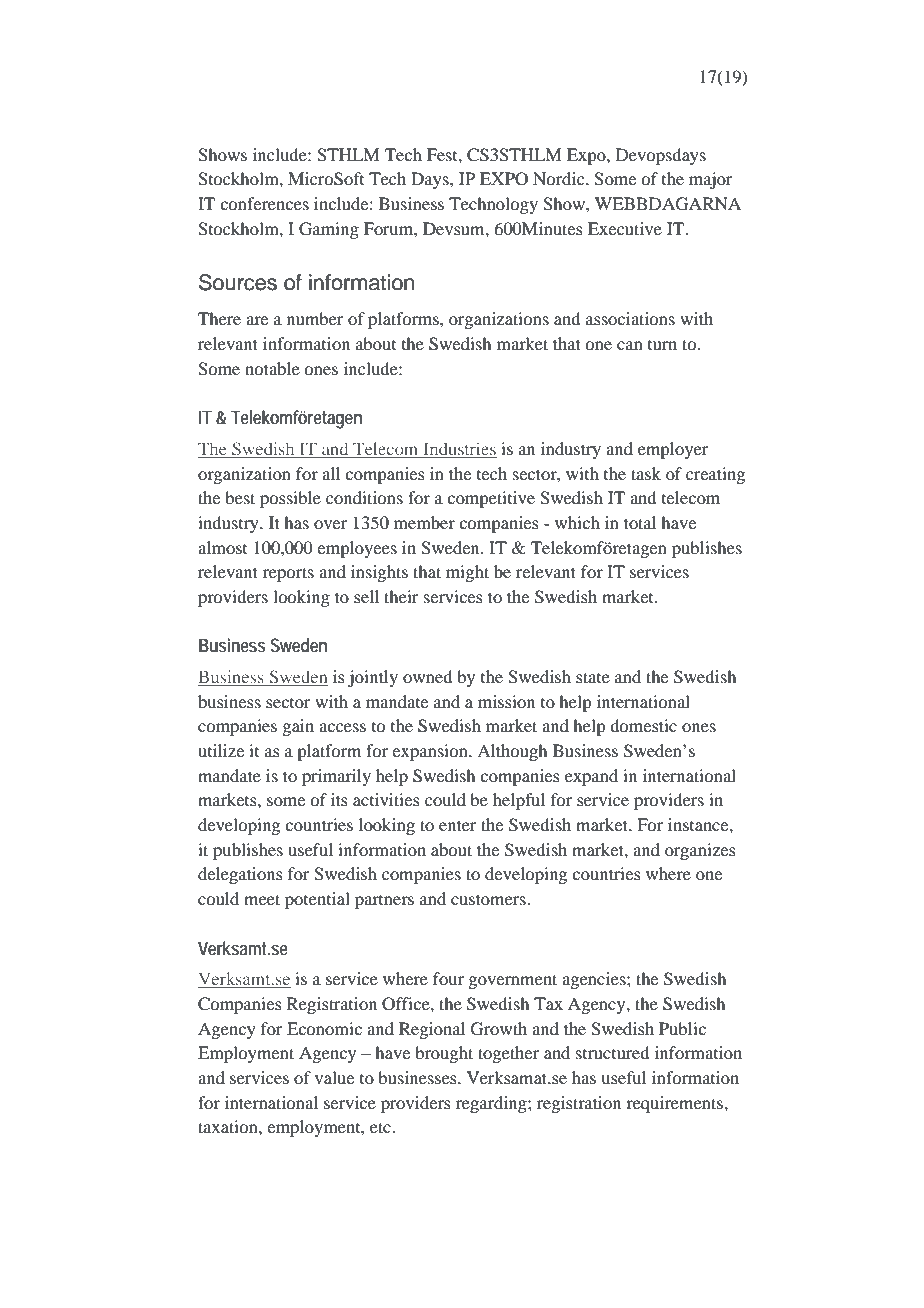 The width and height of the screenshot is (924, 1308). I want to click on Executive, so click(625, 228).
